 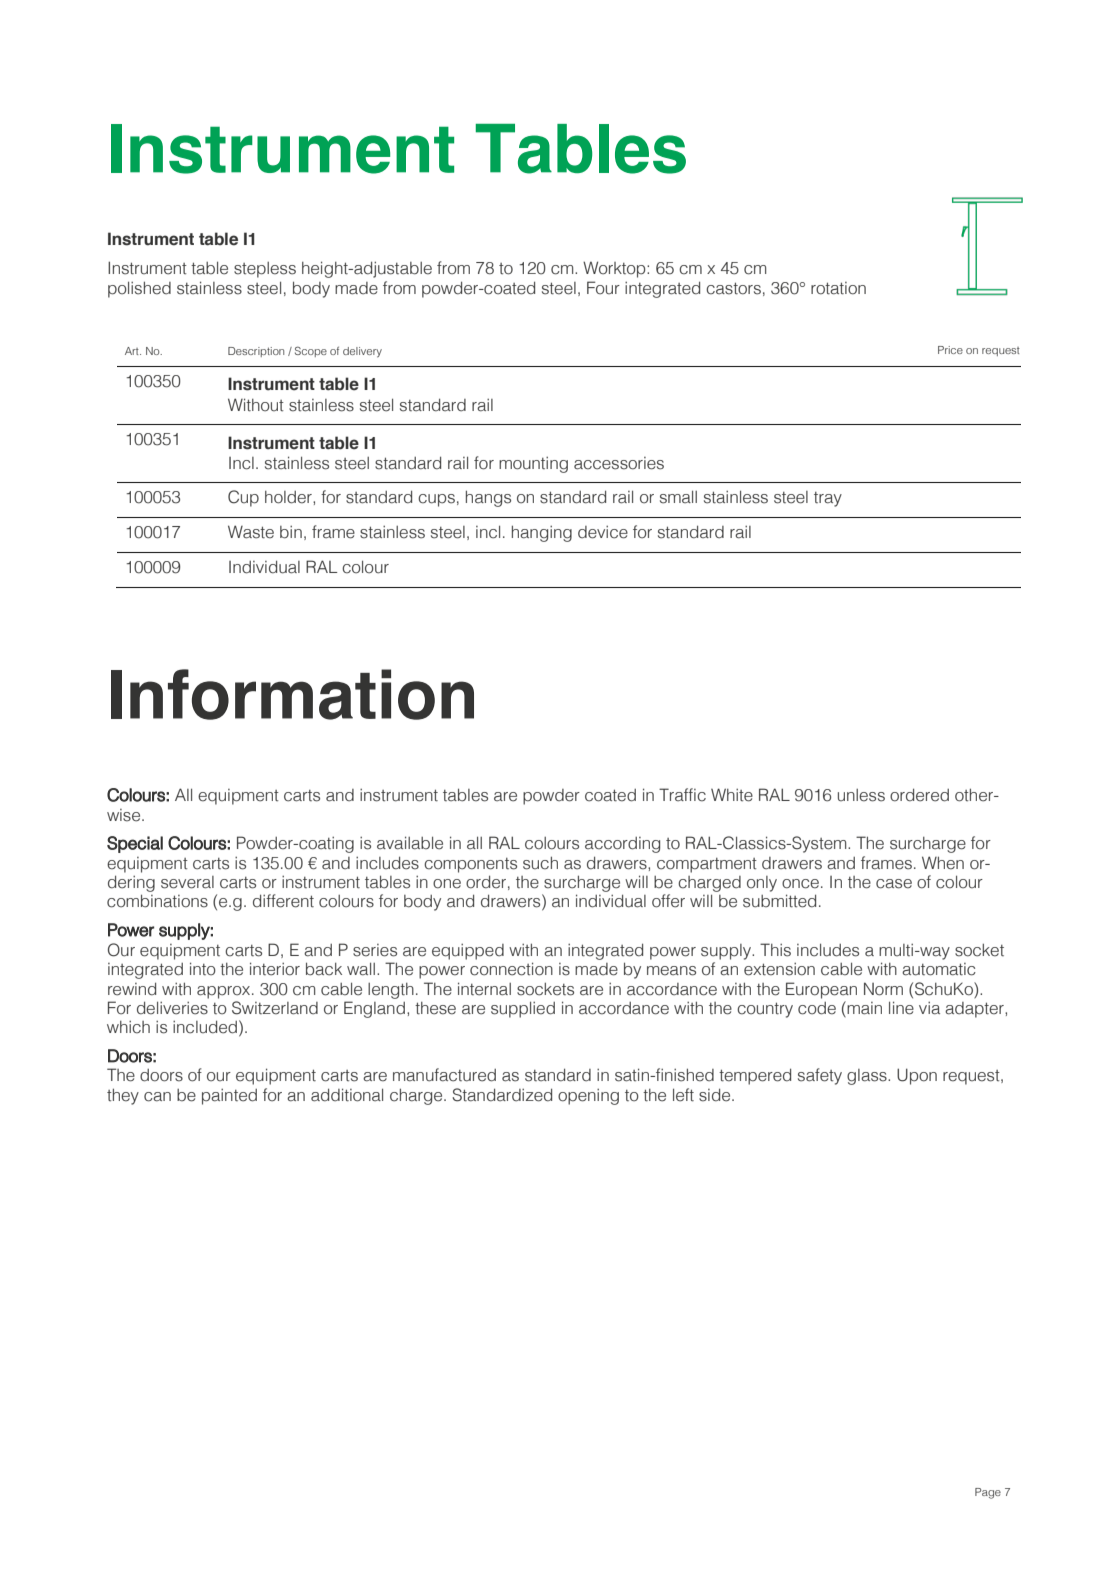 I want to click on can, so click(x=157, y=1097).
